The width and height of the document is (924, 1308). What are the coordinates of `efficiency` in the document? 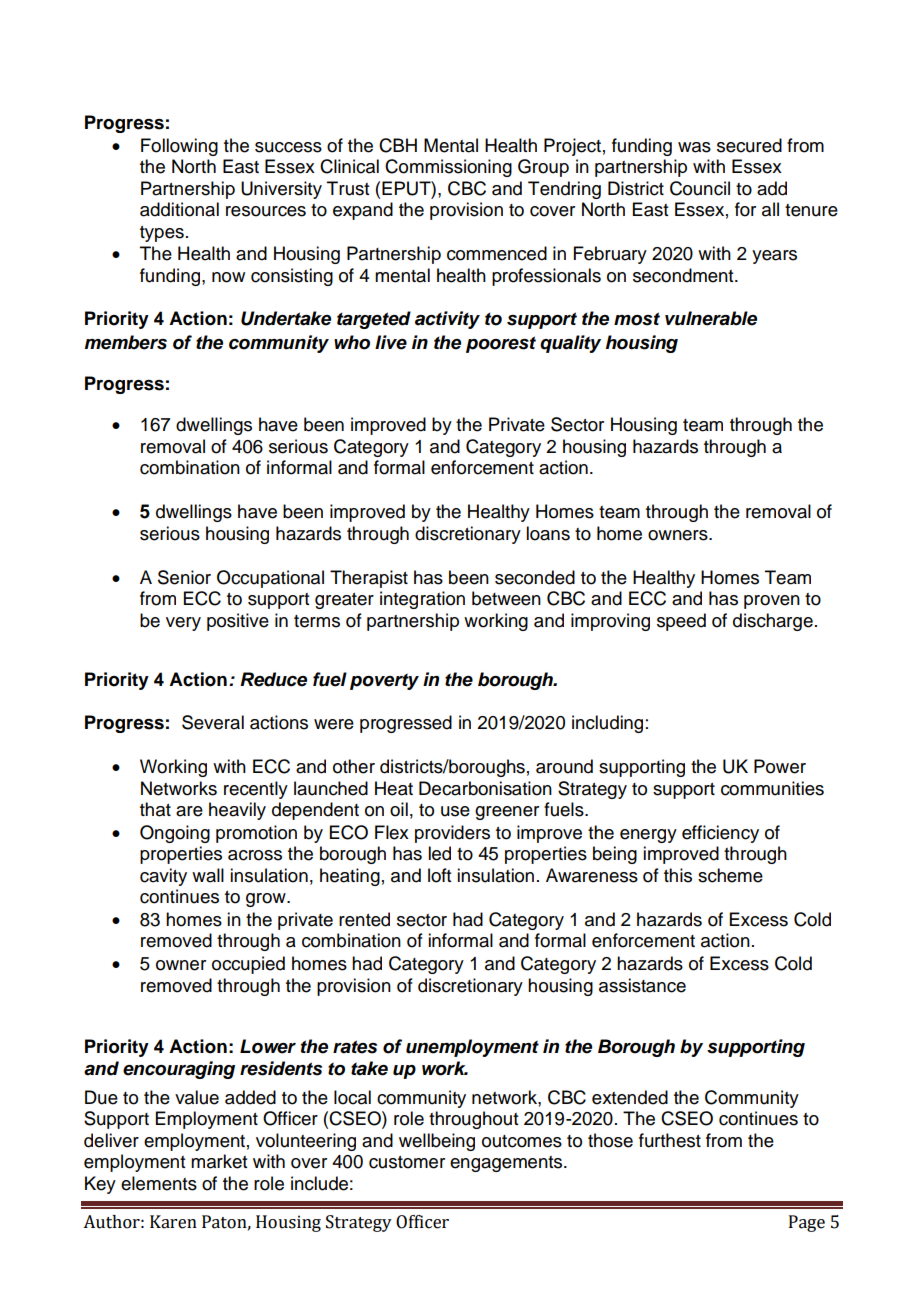 It's located at (720, 834).
